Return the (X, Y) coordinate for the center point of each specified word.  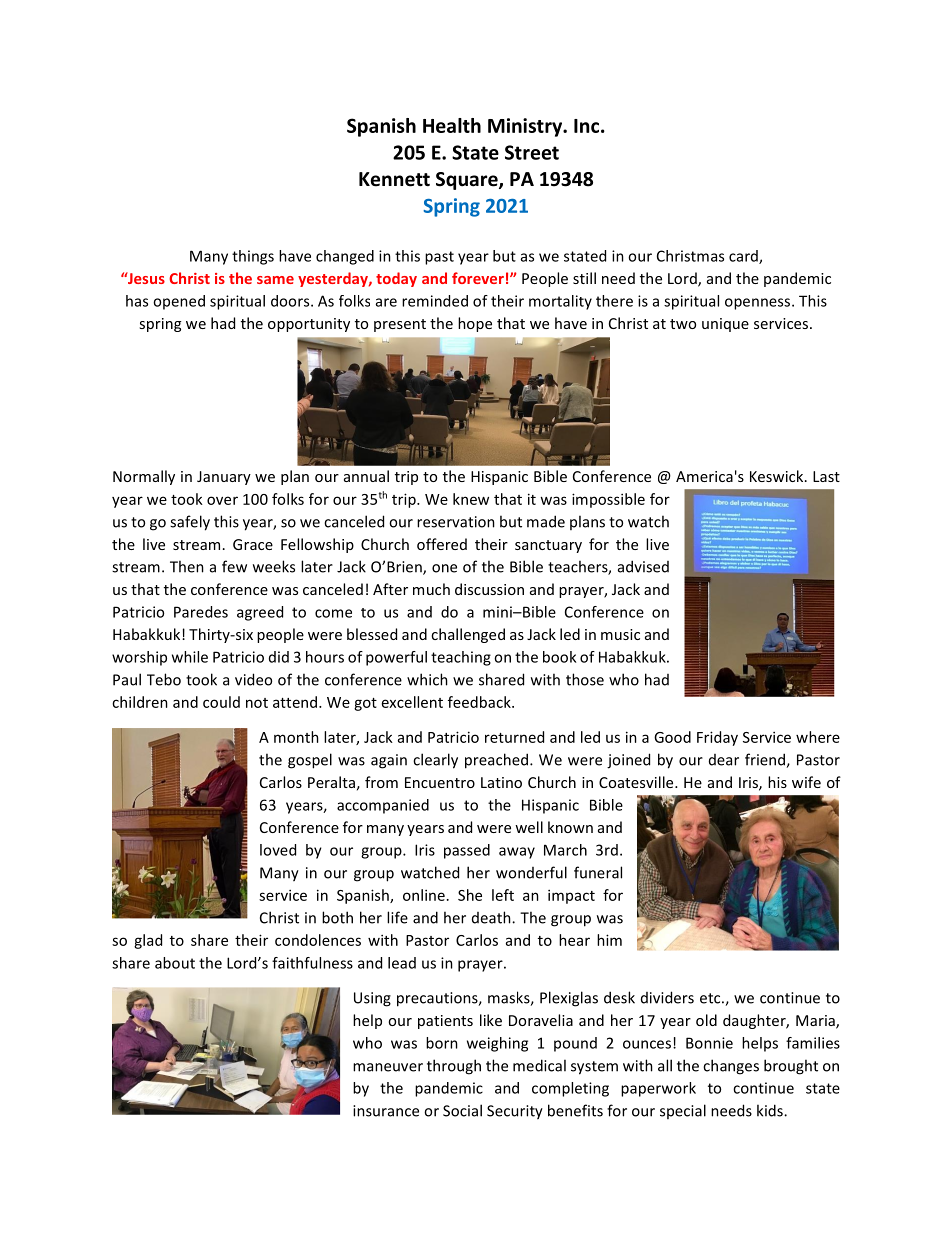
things (253, 257)
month (296, 737)
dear (724, 760)
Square (468, 181)
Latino (501, 782)
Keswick (778, 476)
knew (471, 499)
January (224, 478)
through (454, 1067)
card (744, 257)
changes (731, 1067)
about (175, 963)
